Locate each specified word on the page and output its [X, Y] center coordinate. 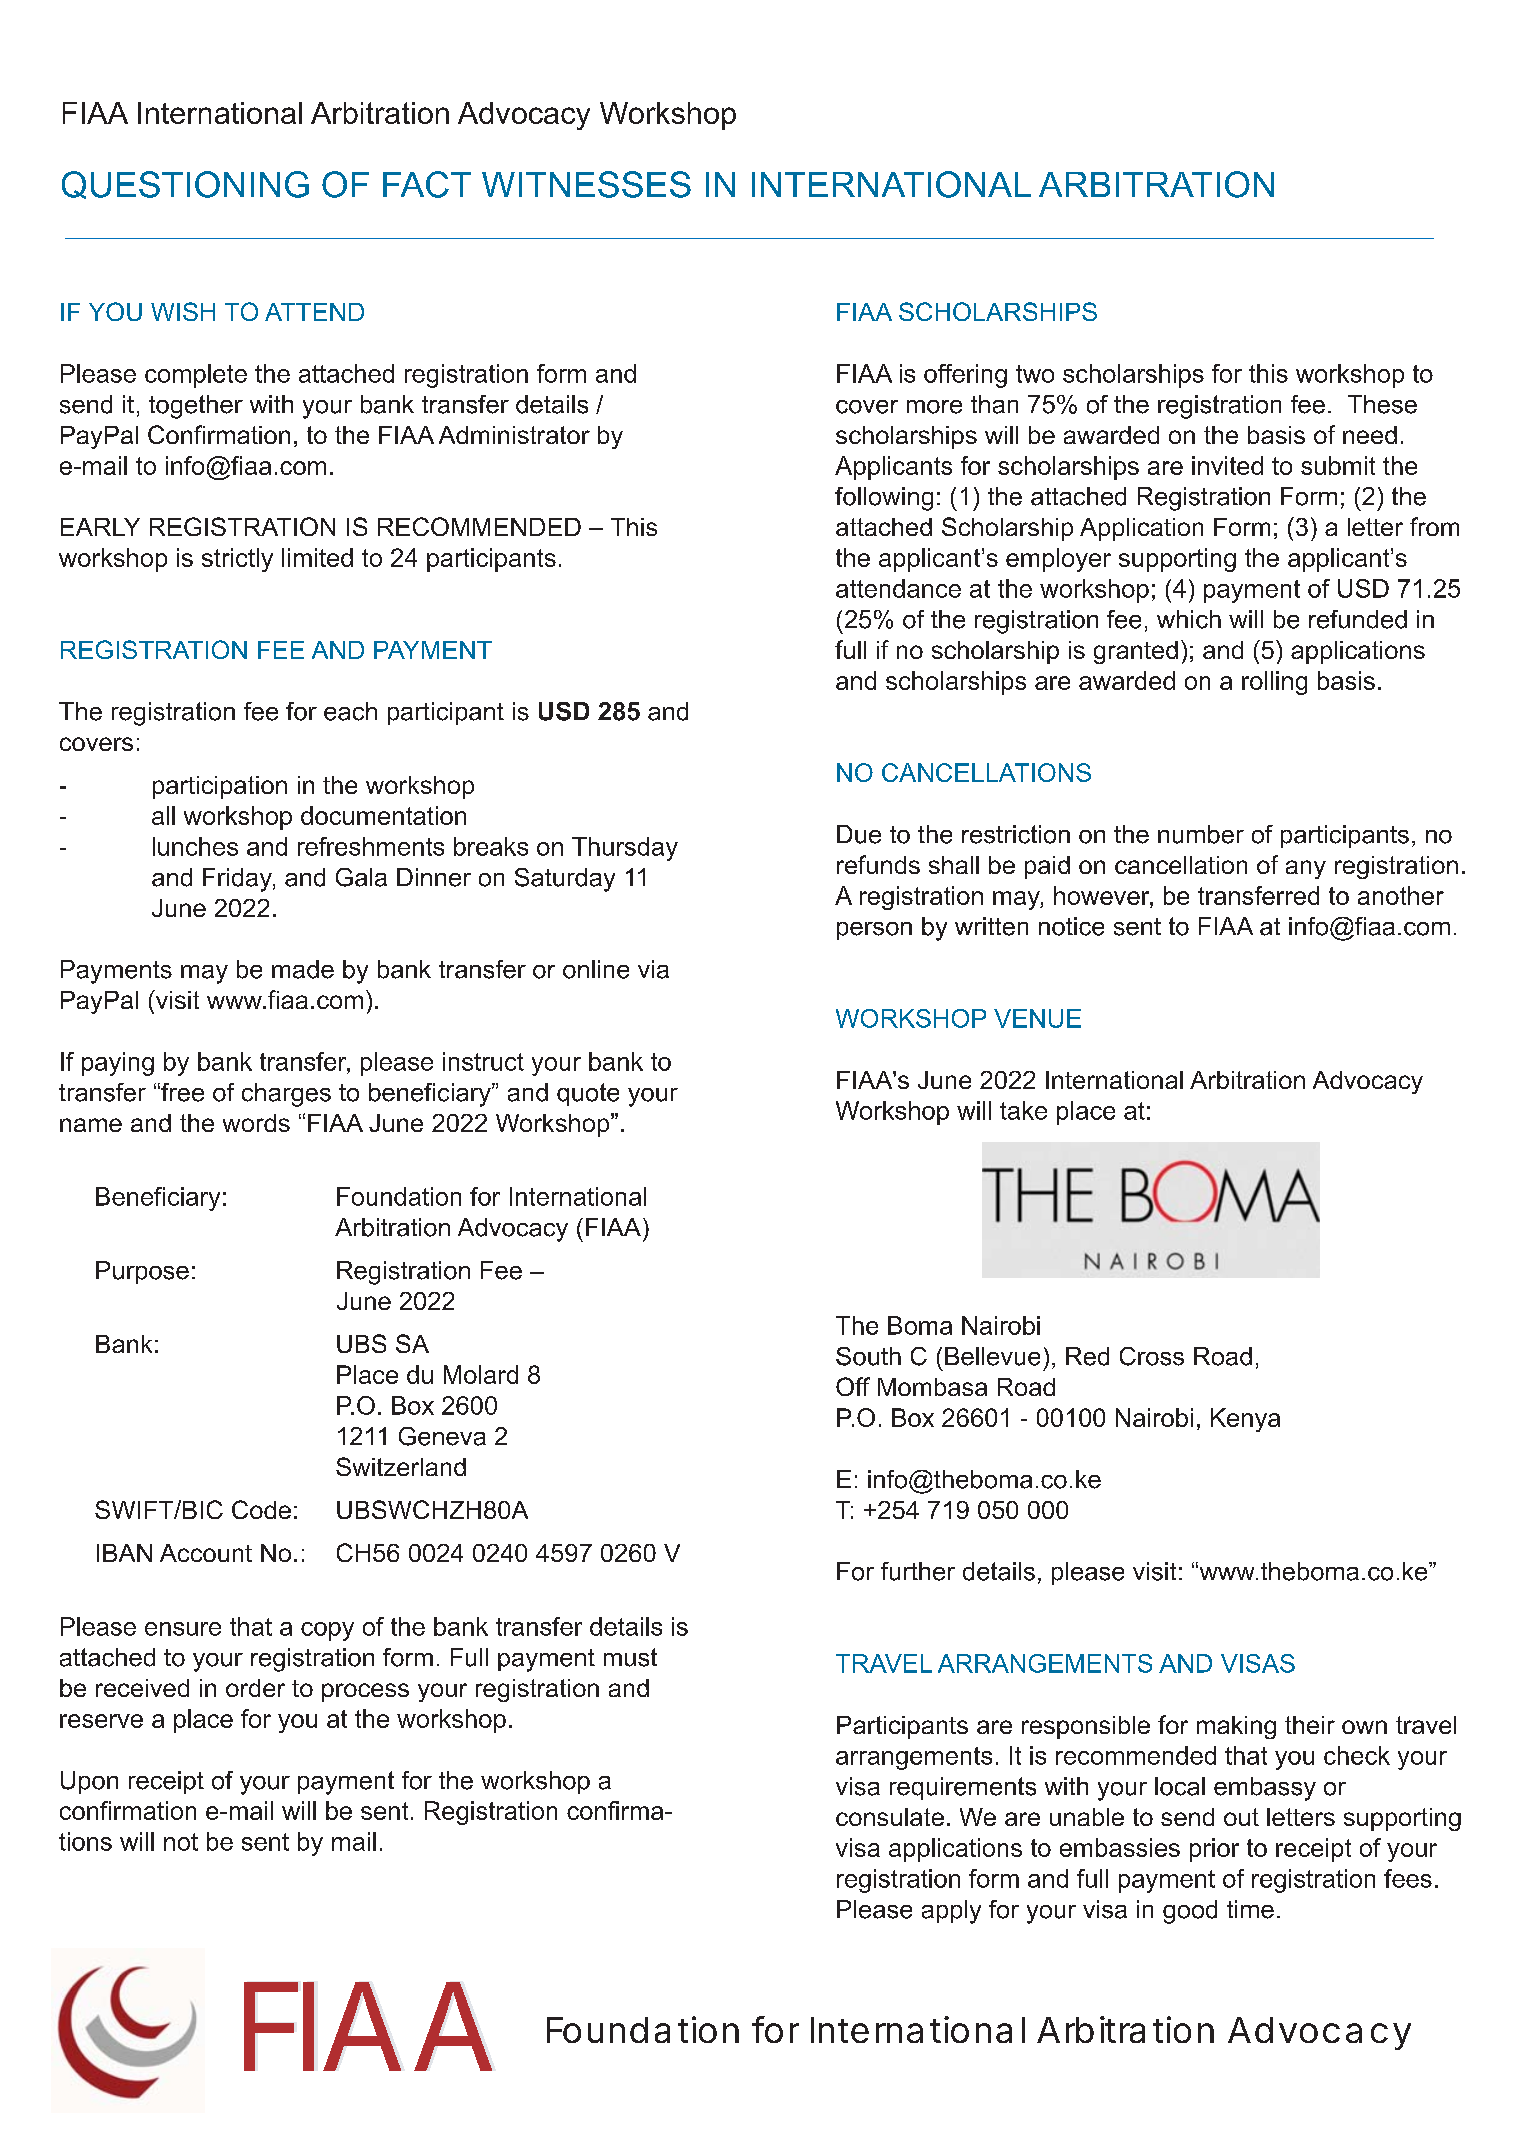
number [1201, 834]
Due [859, 834]
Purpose [142, 1272]
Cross [1152, 1356]
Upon [89, 1782]
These [1382, 404]
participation [220, 787]
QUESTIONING [185, 185]
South [868, 1356]
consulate [890, 1817]
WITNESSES [586, 184]
